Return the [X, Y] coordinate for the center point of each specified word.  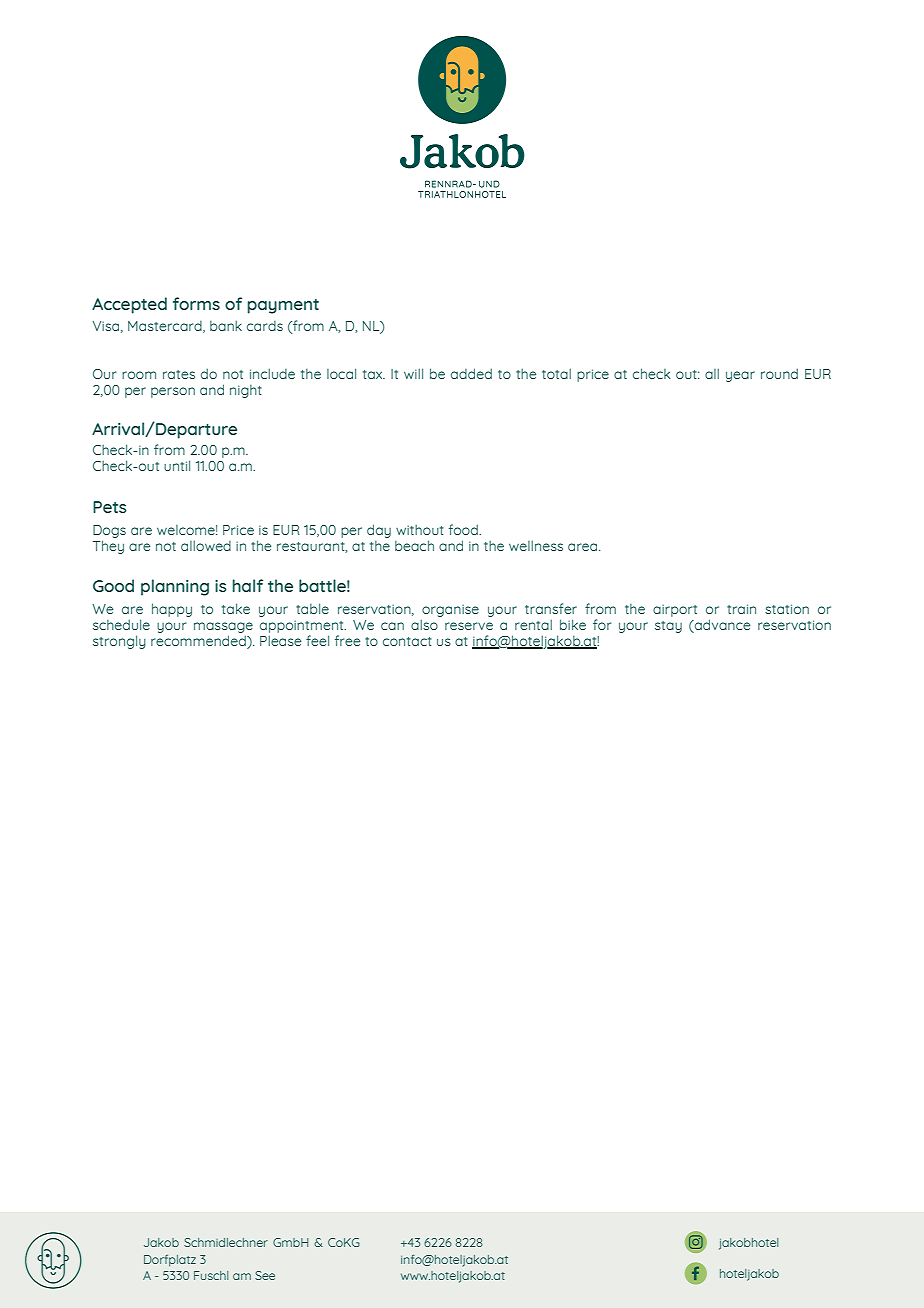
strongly [119, 642]
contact [407, 641]
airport [675, 610]
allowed [206, 545]
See [265, 1275]
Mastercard [166, 327]
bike [573, 624]
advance [721, 626]
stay [668, 627]
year [740, 376]
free [347, 640]
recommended [199, 642]
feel [317, 640]
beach [414, 545]
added [471, 373]
